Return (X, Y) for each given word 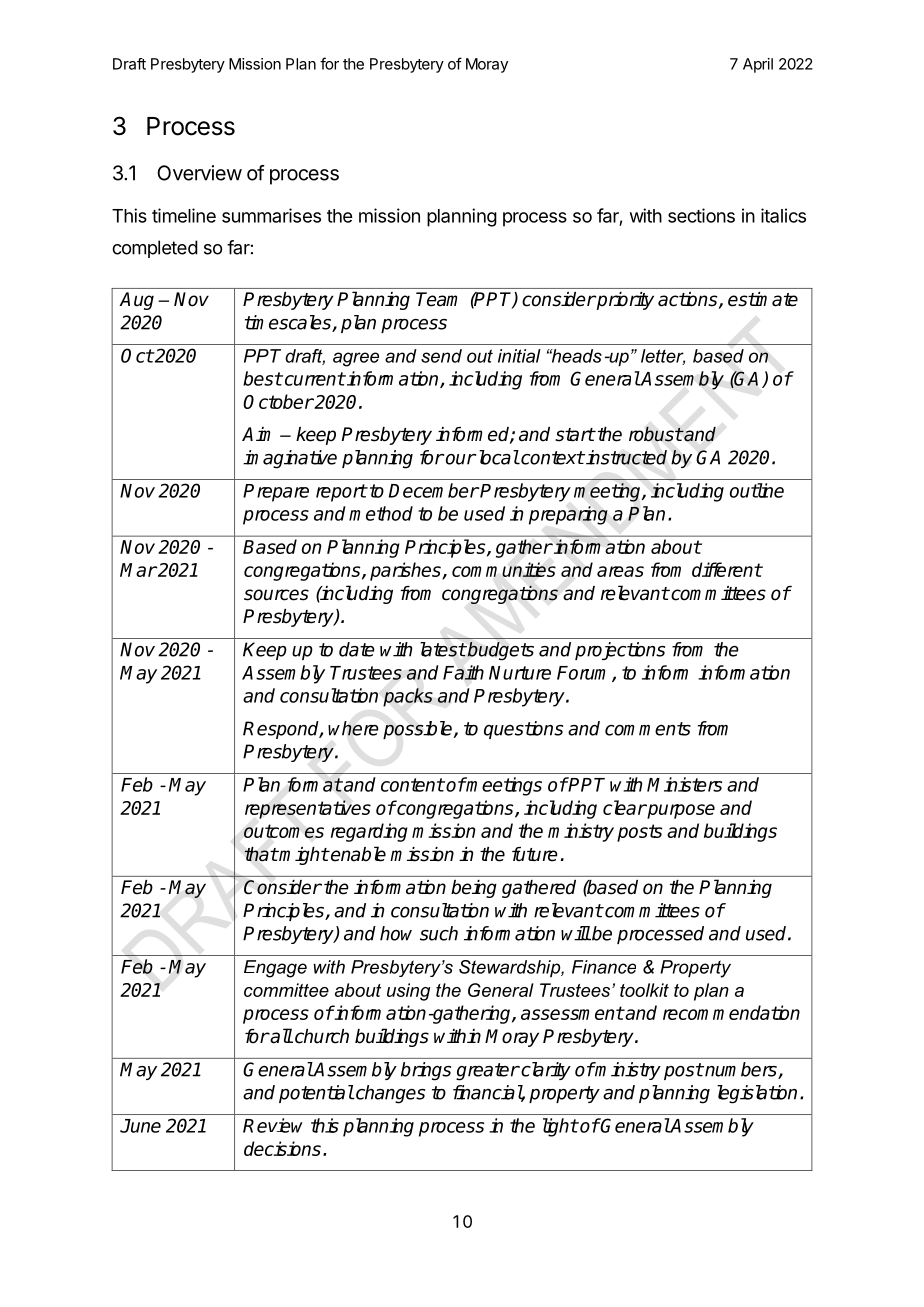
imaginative (290, 459)
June (140, 1126)
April (758, 65)
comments (648, 729)
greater (488, 1072)
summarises (271, 215)
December (434, 490)
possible (419, 730)
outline (757, 490)
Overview (199, 173)
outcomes (284, 831)
